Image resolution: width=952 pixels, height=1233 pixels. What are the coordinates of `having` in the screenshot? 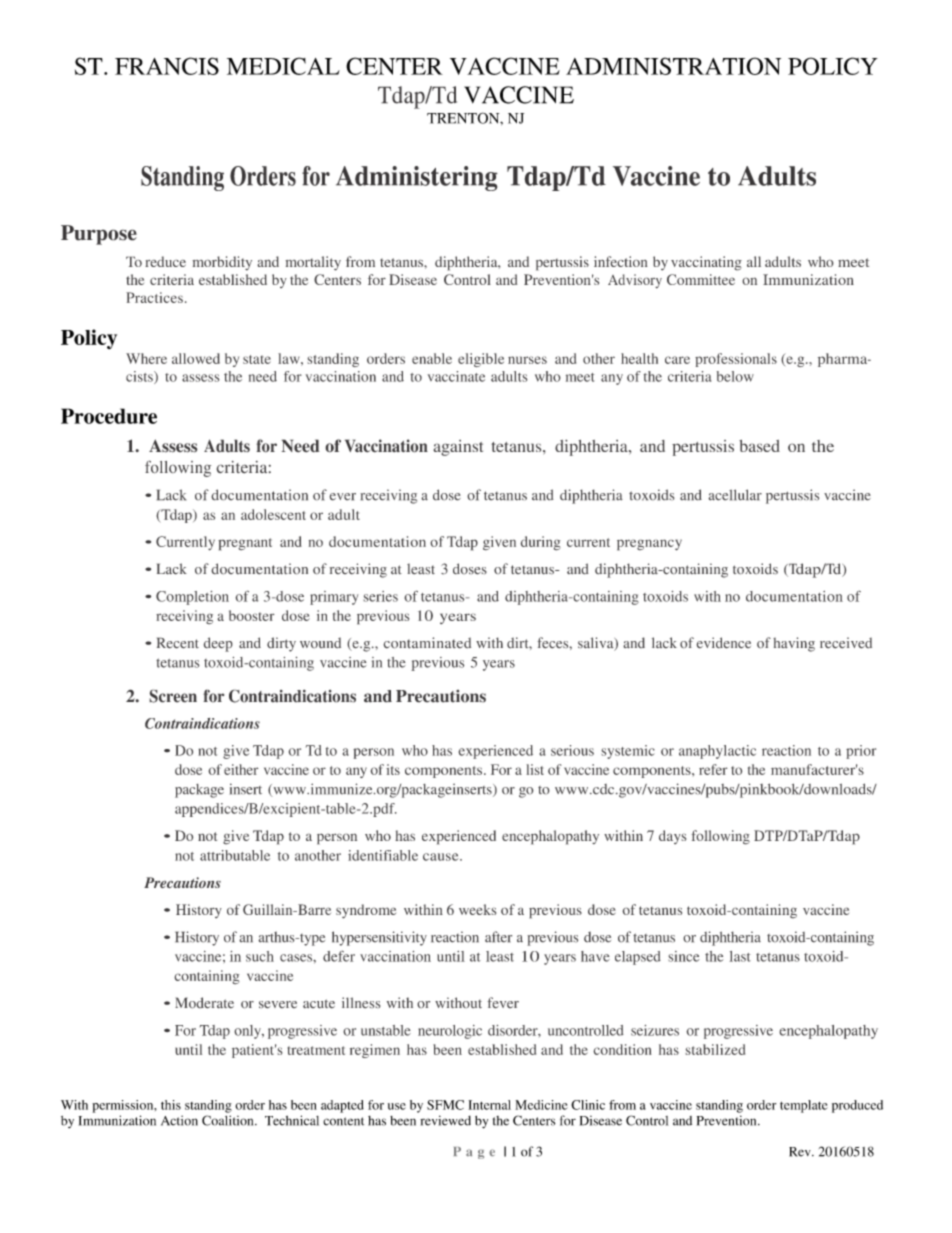 It's located at (794, 644).
